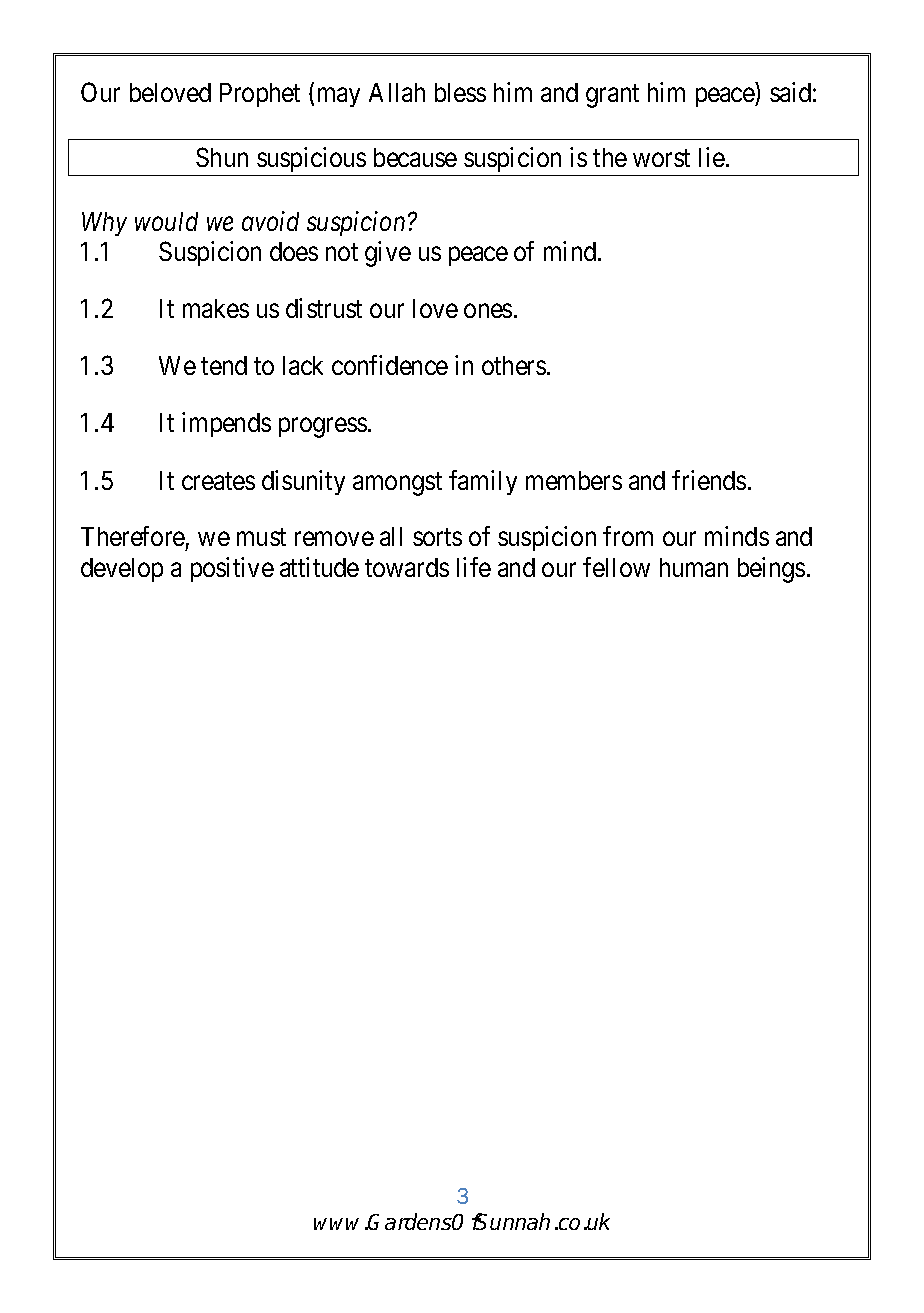  I want to click on bless, so click(460, 92).
